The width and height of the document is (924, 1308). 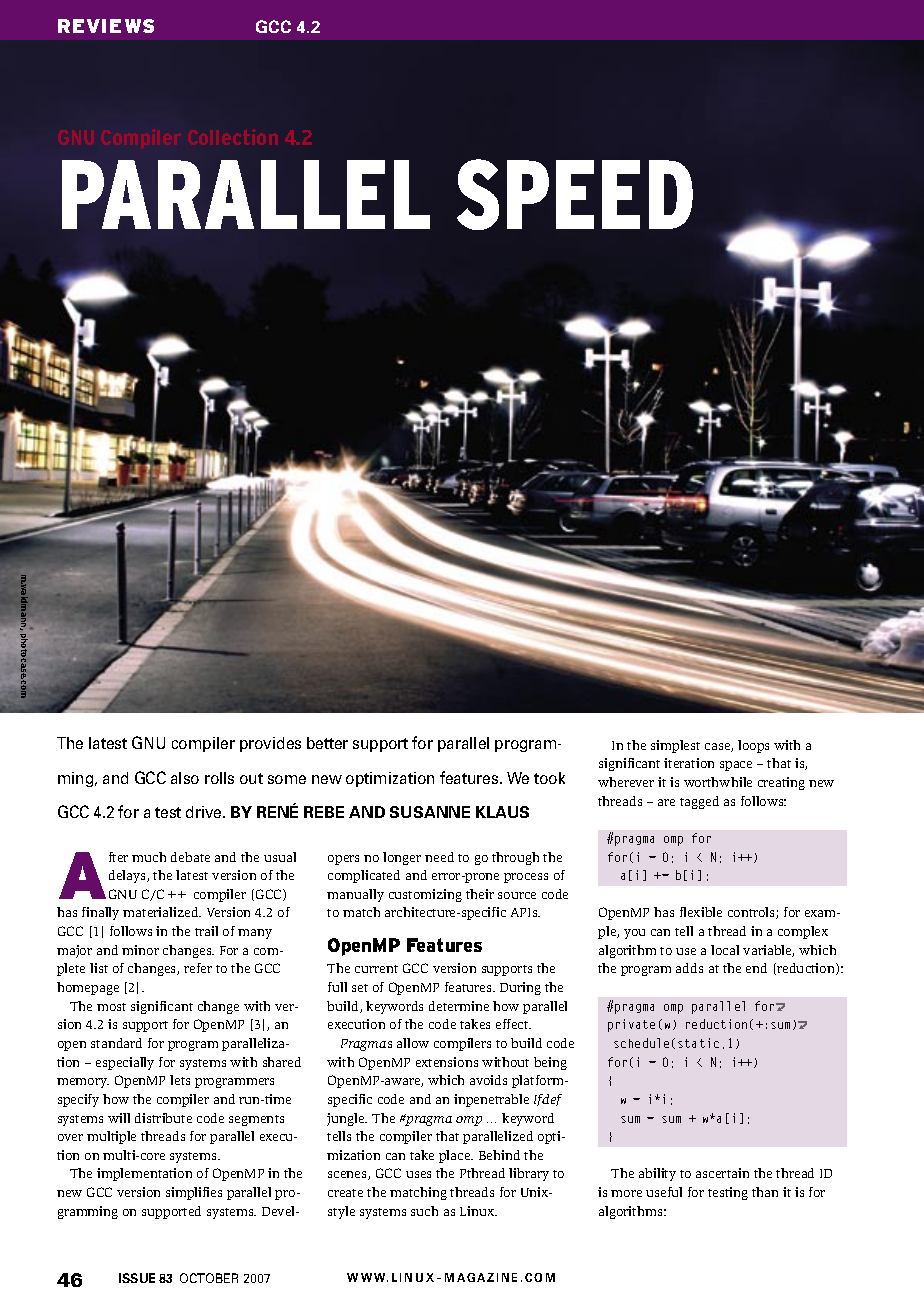 What do you see at coordinates (137, 1278) in the document?
I see `ISSUE` at bounding box center [137, 1278].
